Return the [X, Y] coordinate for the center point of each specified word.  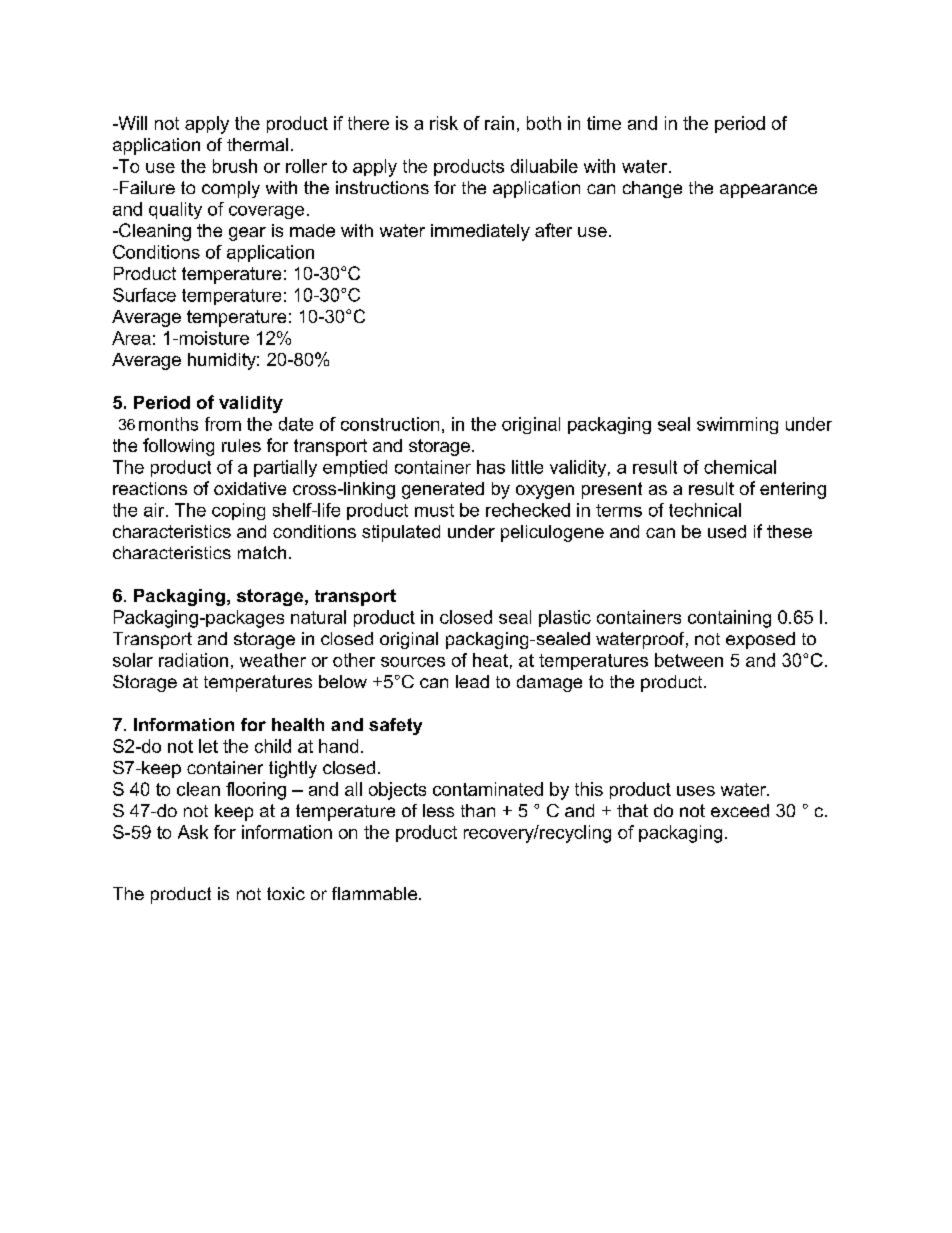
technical [705, 510]
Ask [193, 832]
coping [238, 511]
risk [444, 123]
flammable [374, 893]
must [434, 510]
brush [235, 166]
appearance [768, 191]
